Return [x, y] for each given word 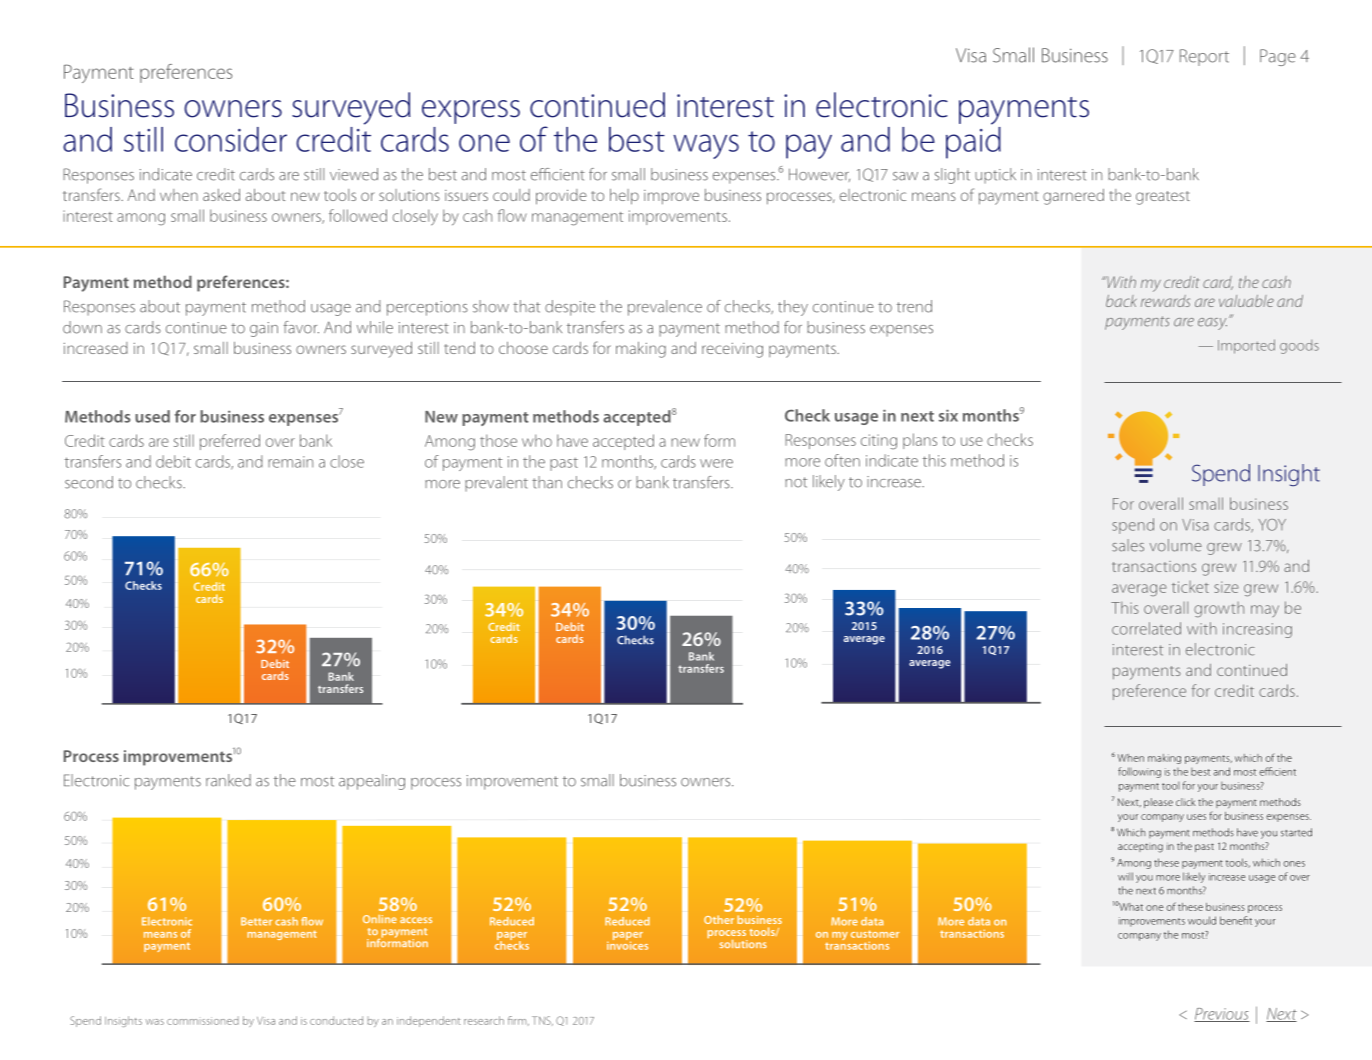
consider [231, 139]
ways [706, 146]
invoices [627, 944]
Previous [1222, 1015]
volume [1176, 545]
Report [1204, 57]
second [89, 482]
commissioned [203, 1020]
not [796, 482]
